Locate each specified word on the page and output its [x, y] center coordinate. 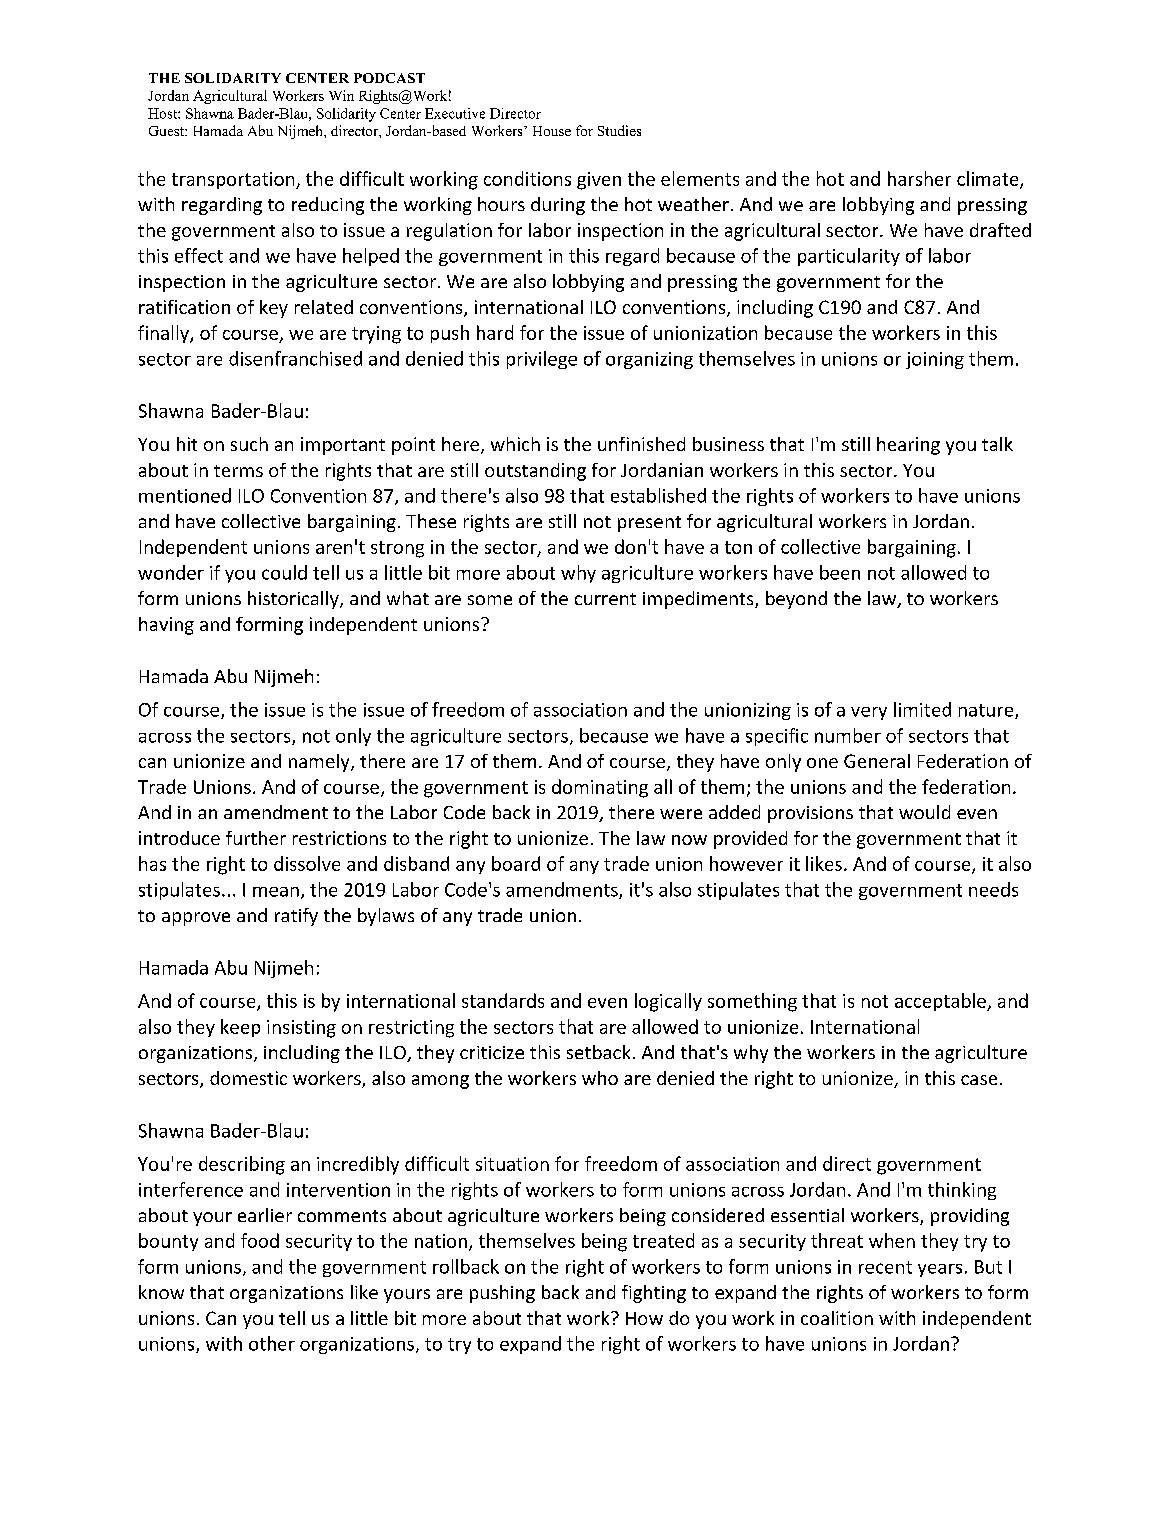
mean [276, 892]
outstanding [535, 472]
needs [993, 889]
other [272, 1343]
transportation [234, 180]
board [516, 863]
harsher [919, 178]
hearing [908, 446]
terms [238, 471]
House [552, 131]
